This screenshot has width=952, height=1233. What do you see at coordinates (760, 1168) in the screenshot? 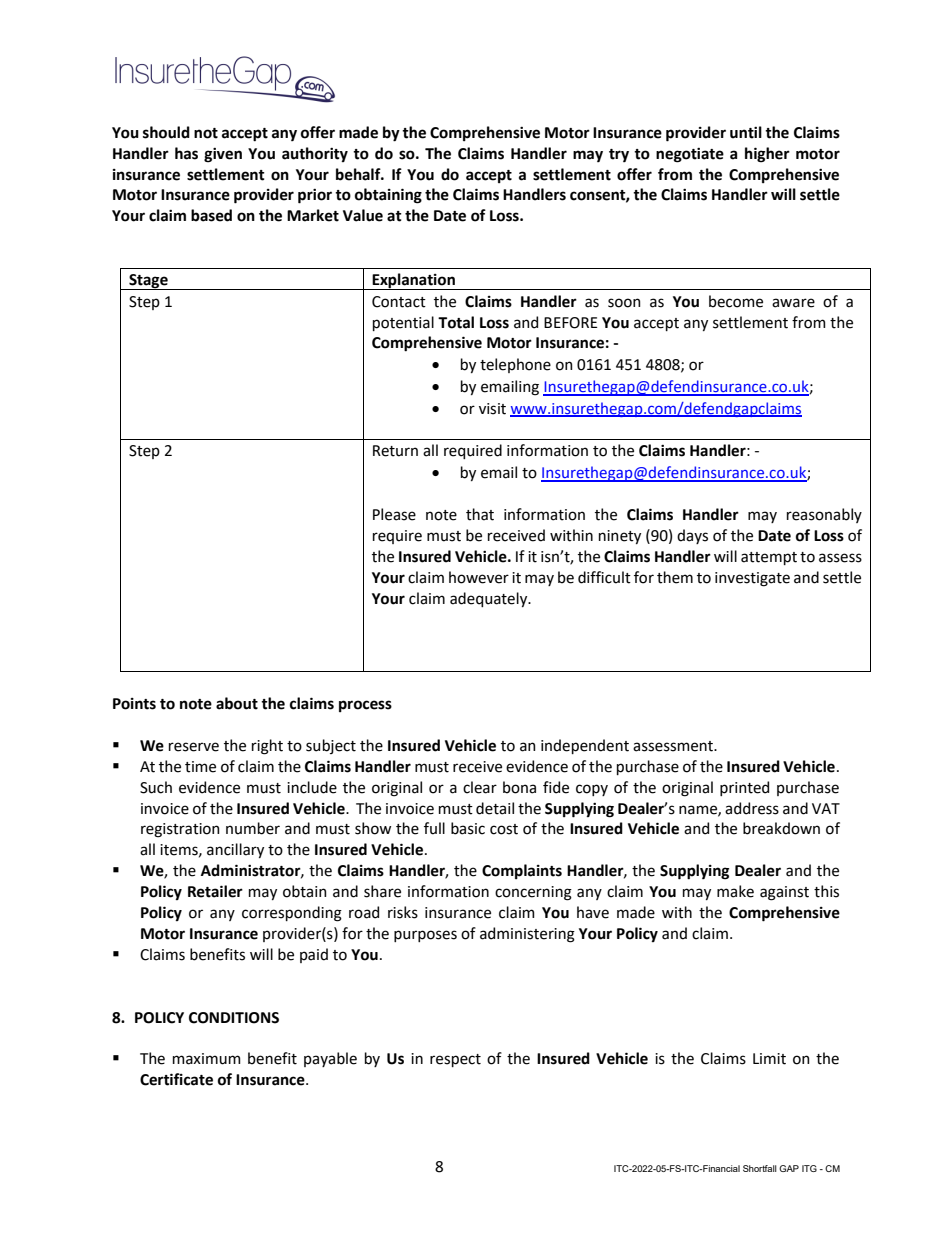
I see `Shortfall` at bounding box center [760, 1168].
